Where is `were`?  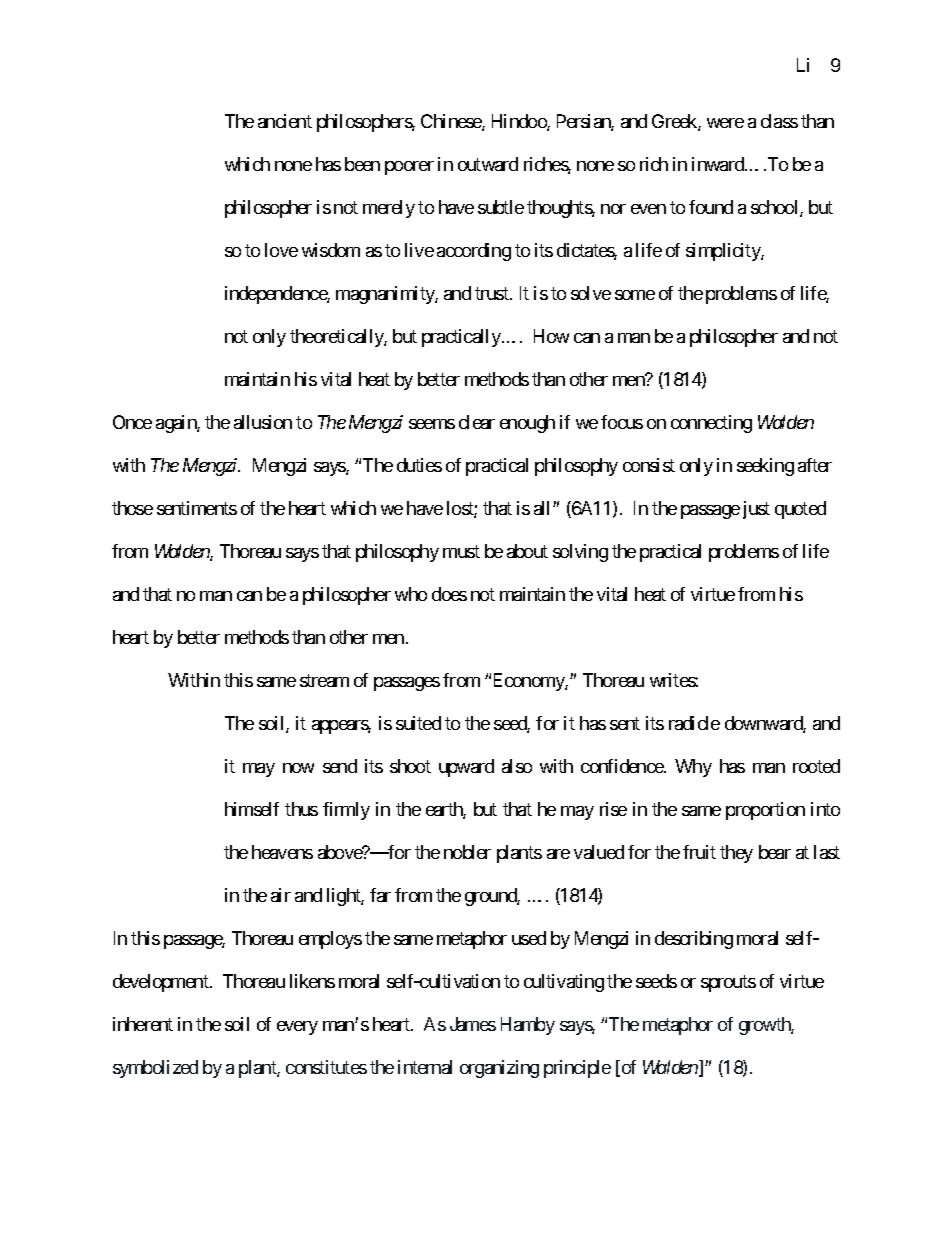 were is located at coordinates (725, 123).
